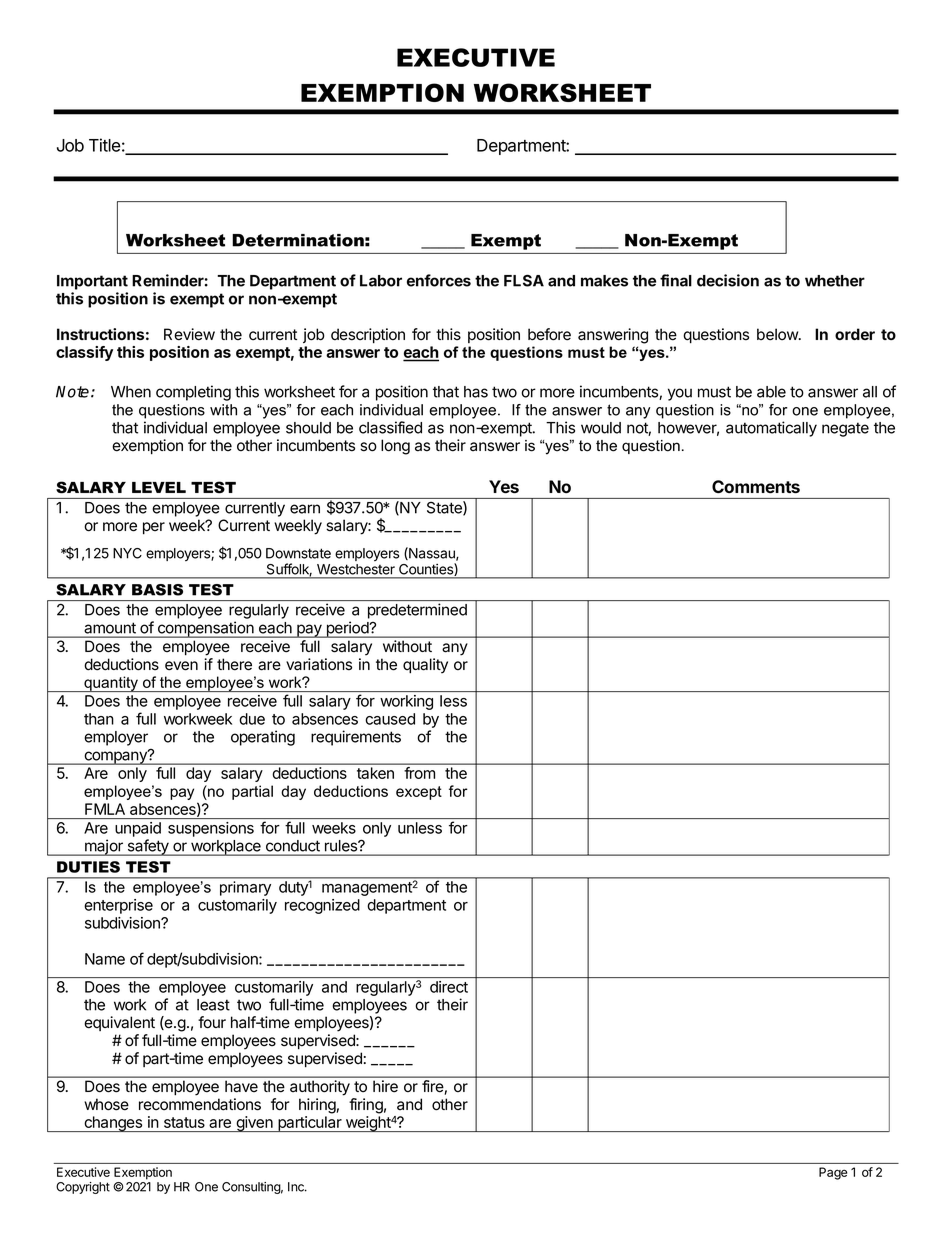 The height and width of the screenshot is (1233, 952). What do you see at coordinates (148, 847) in the screenshot?
I see `safety` at bounding box center [148, 847].
